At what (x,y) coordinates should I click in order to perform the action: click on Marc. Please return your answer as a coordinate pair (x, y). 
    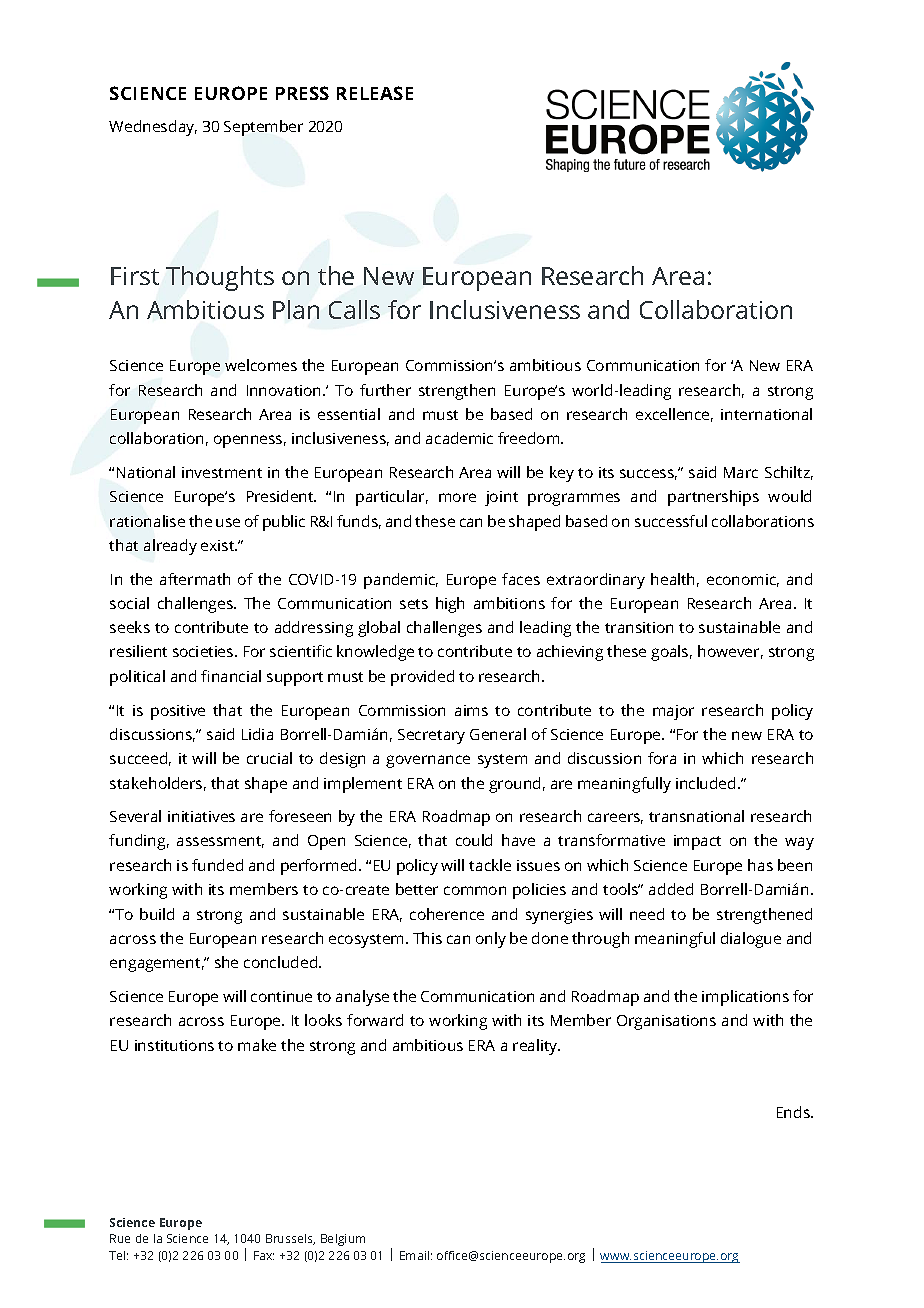
    Looking at the image, I should click on (741, 472).
